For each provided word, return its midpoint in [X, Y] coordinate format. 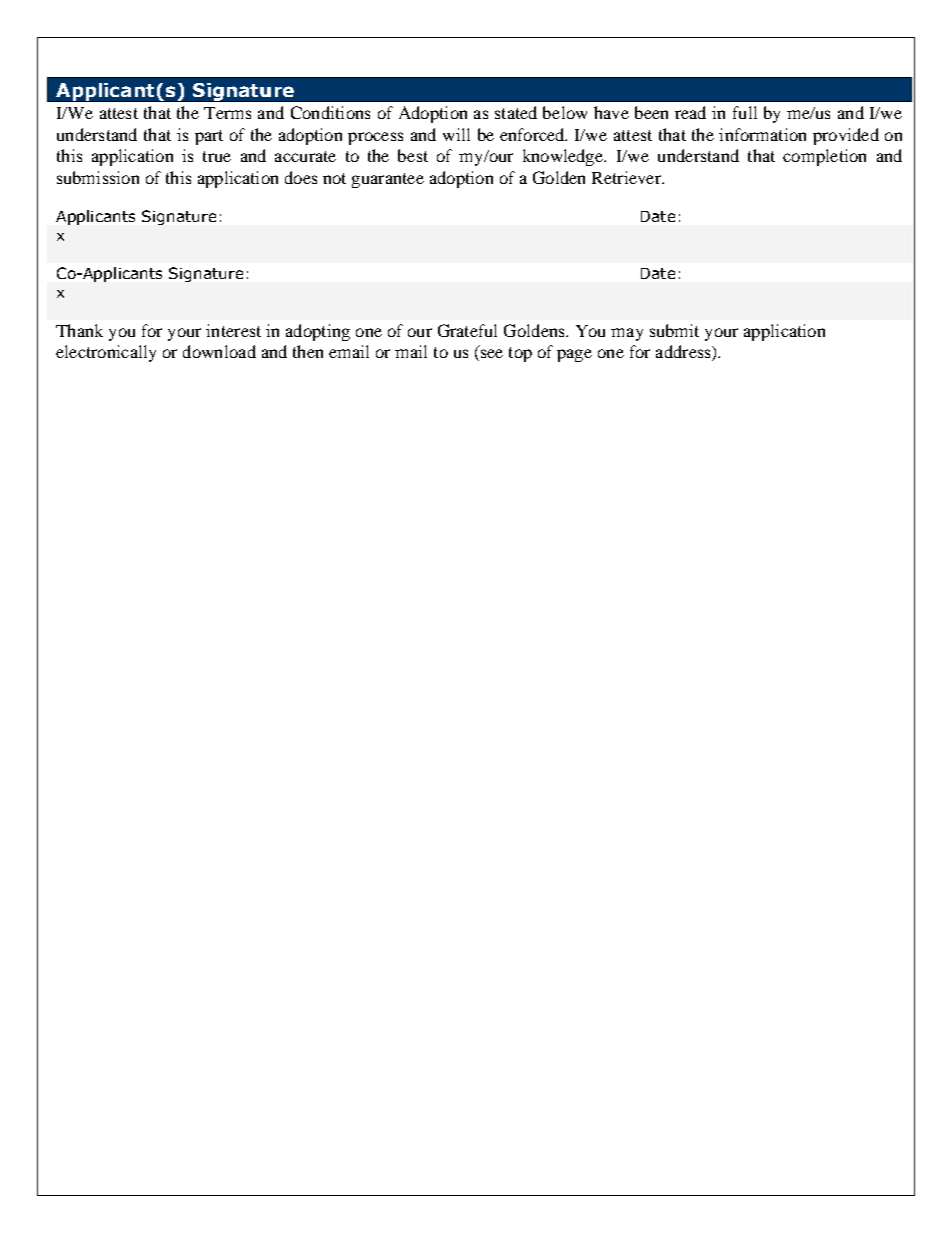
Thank [79, 330]
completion [824, 157]
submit [674, 330]
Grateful [467, 330]
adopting [318, 332]
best [413, 155]
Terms [227, 113]
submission [98, 177]
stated [516, 112]
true [217, 156]
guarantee [388, 180]
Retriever [627, 177]
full [745, 112]
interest [233, 330]
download [219, 351]
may [627, 334]
